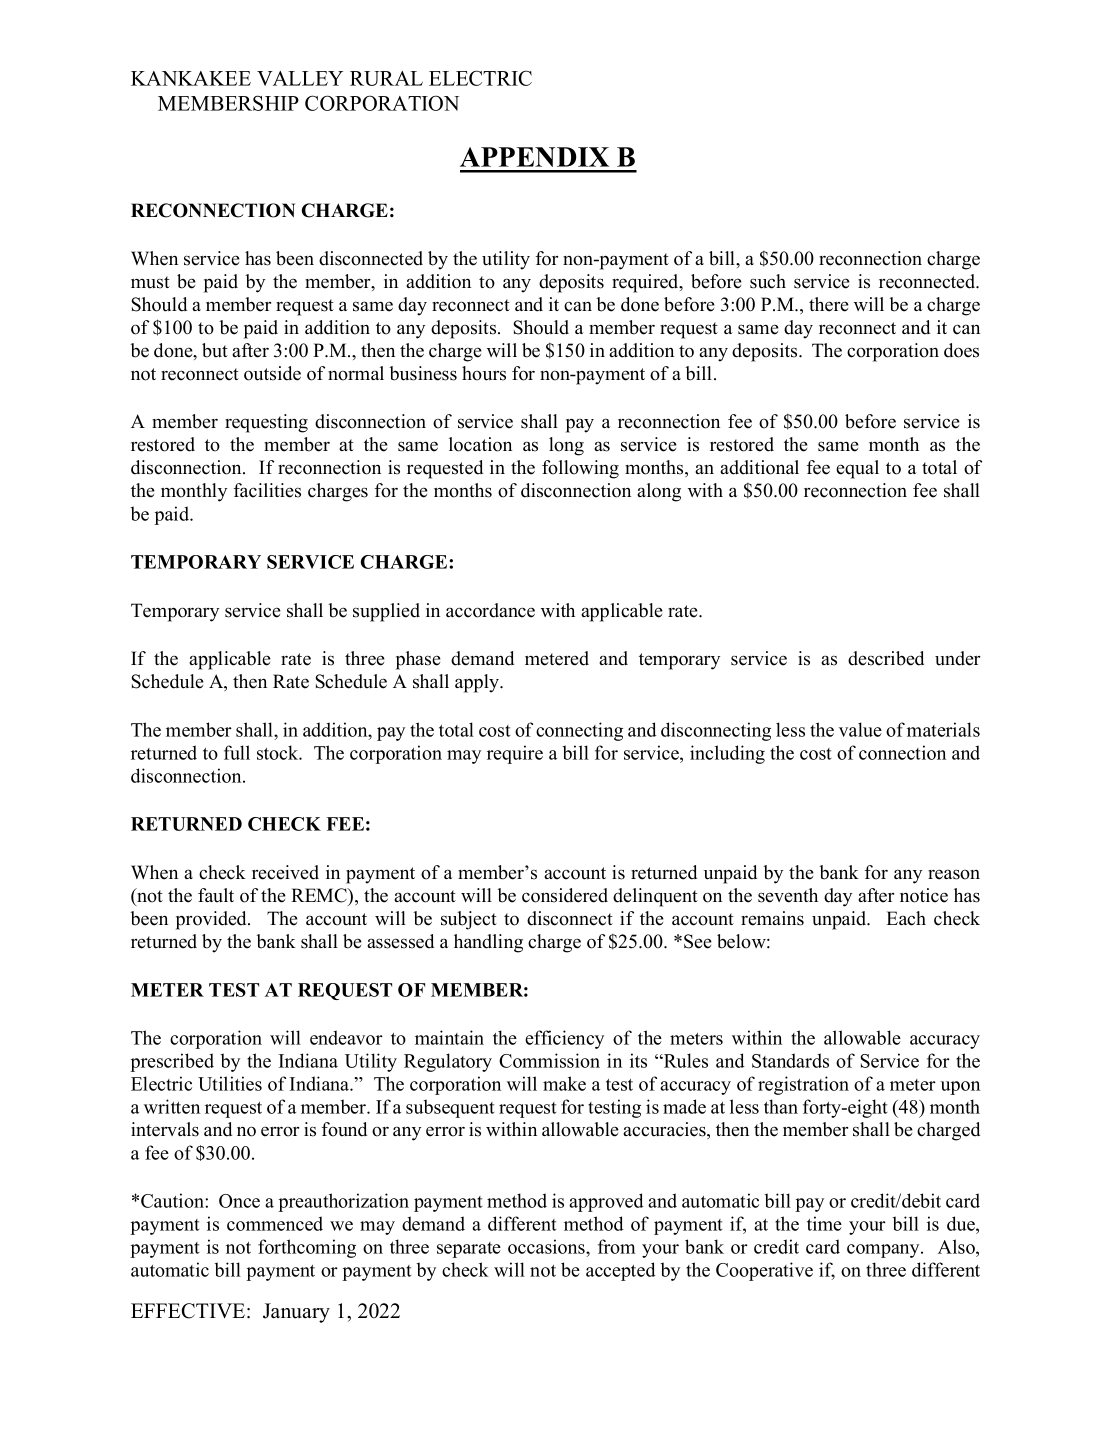 The width and height of the screenshot is (1111, 1437). What do you see at coordinates (213, 920) in the screenshot?
I see `provided` at bounding box center [213, 920].
